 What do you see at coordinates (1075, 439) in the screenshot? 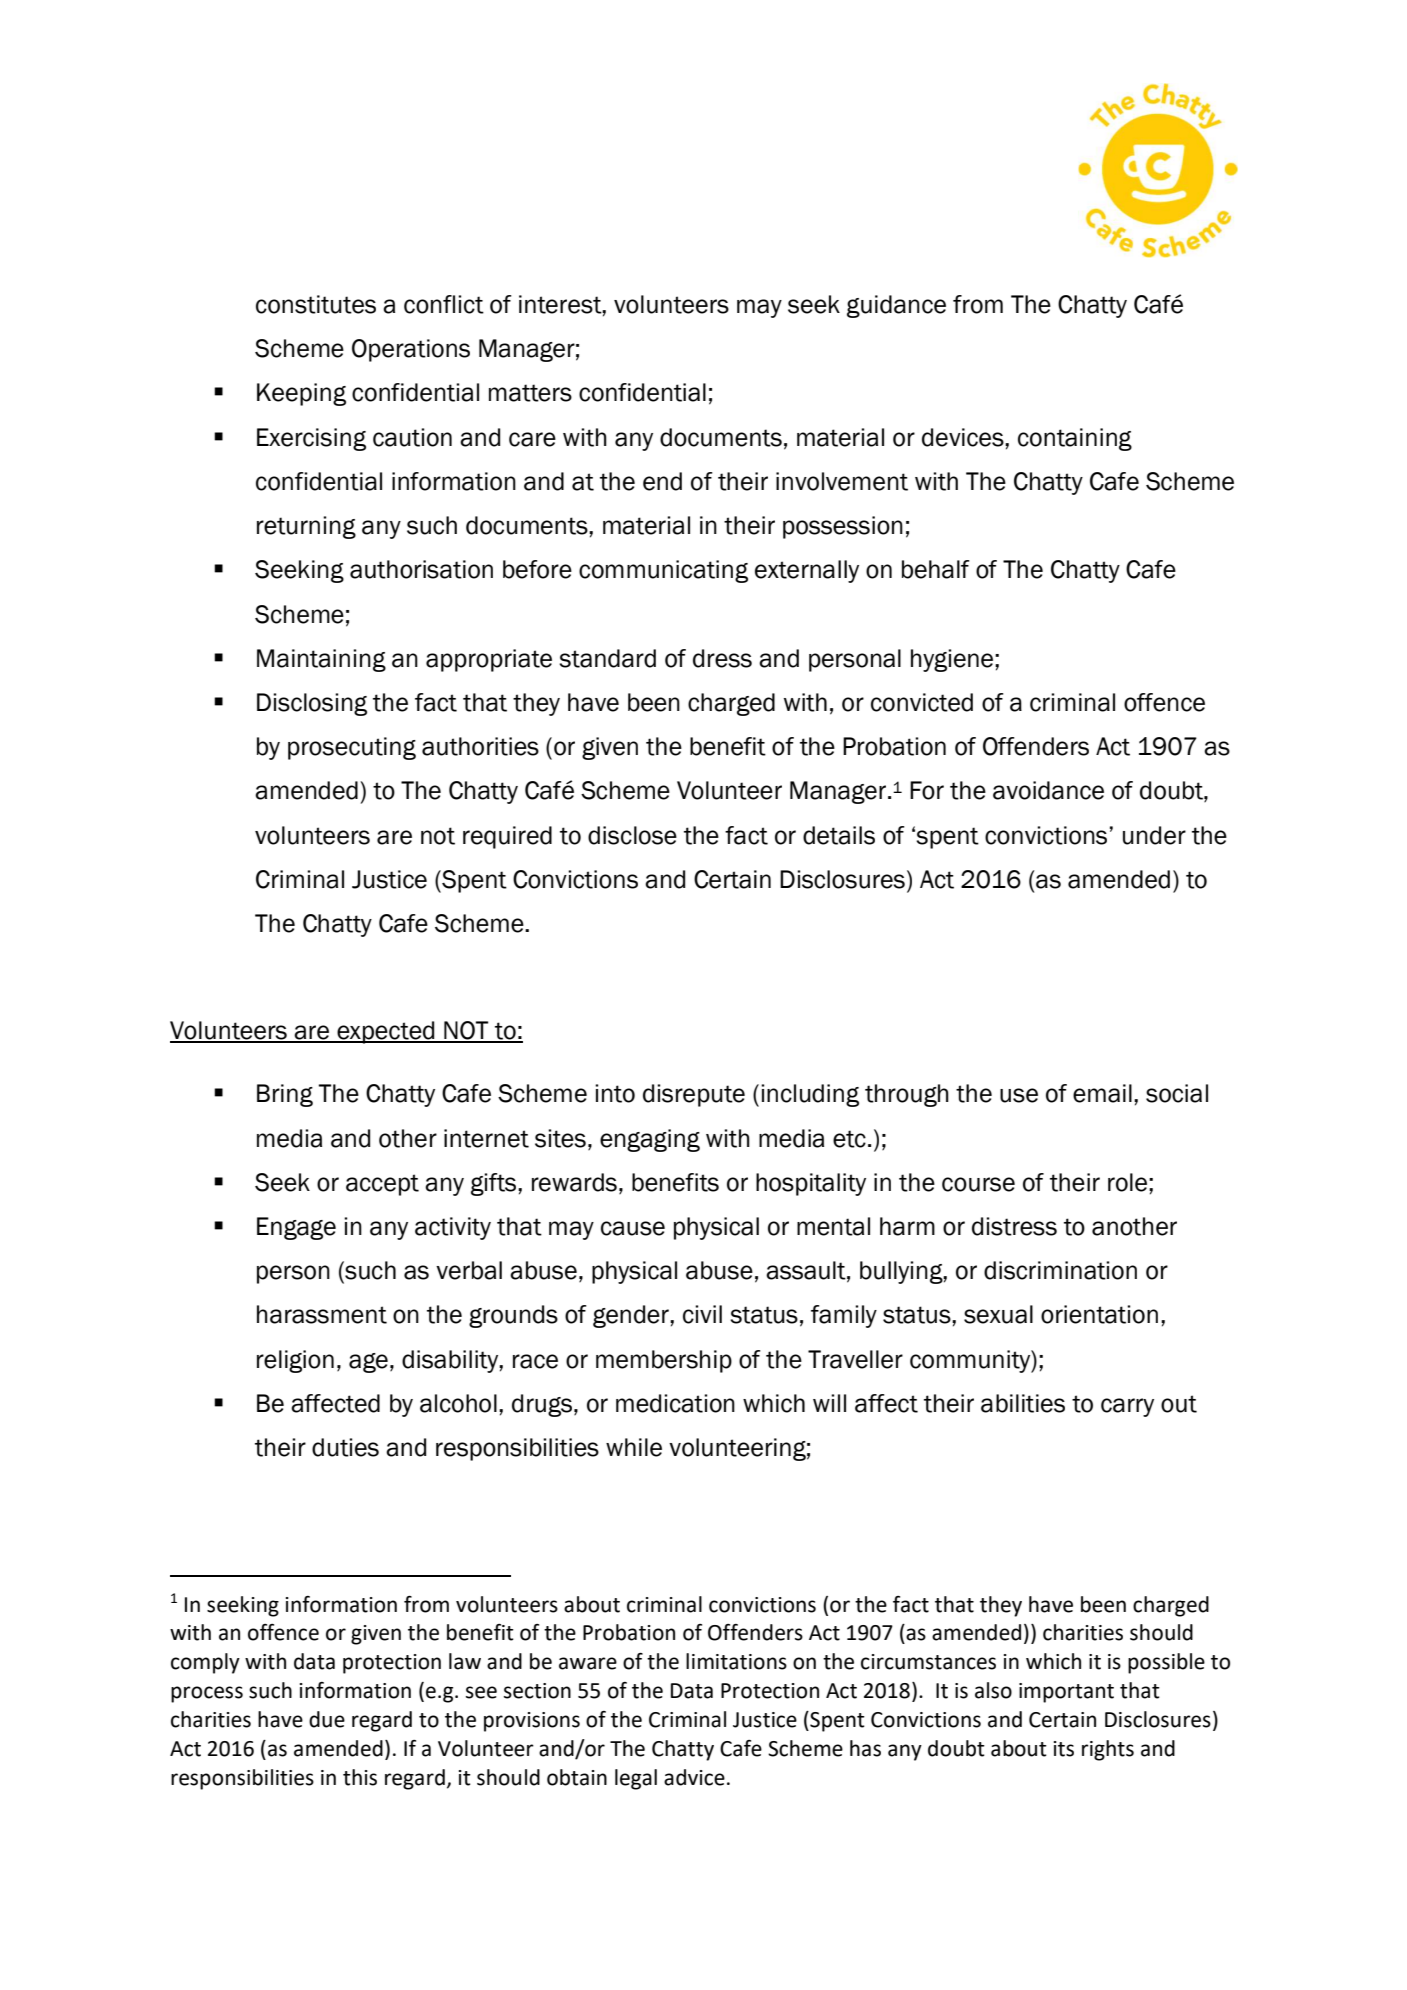
I see `containing` at bounding box center [1075, 439].
